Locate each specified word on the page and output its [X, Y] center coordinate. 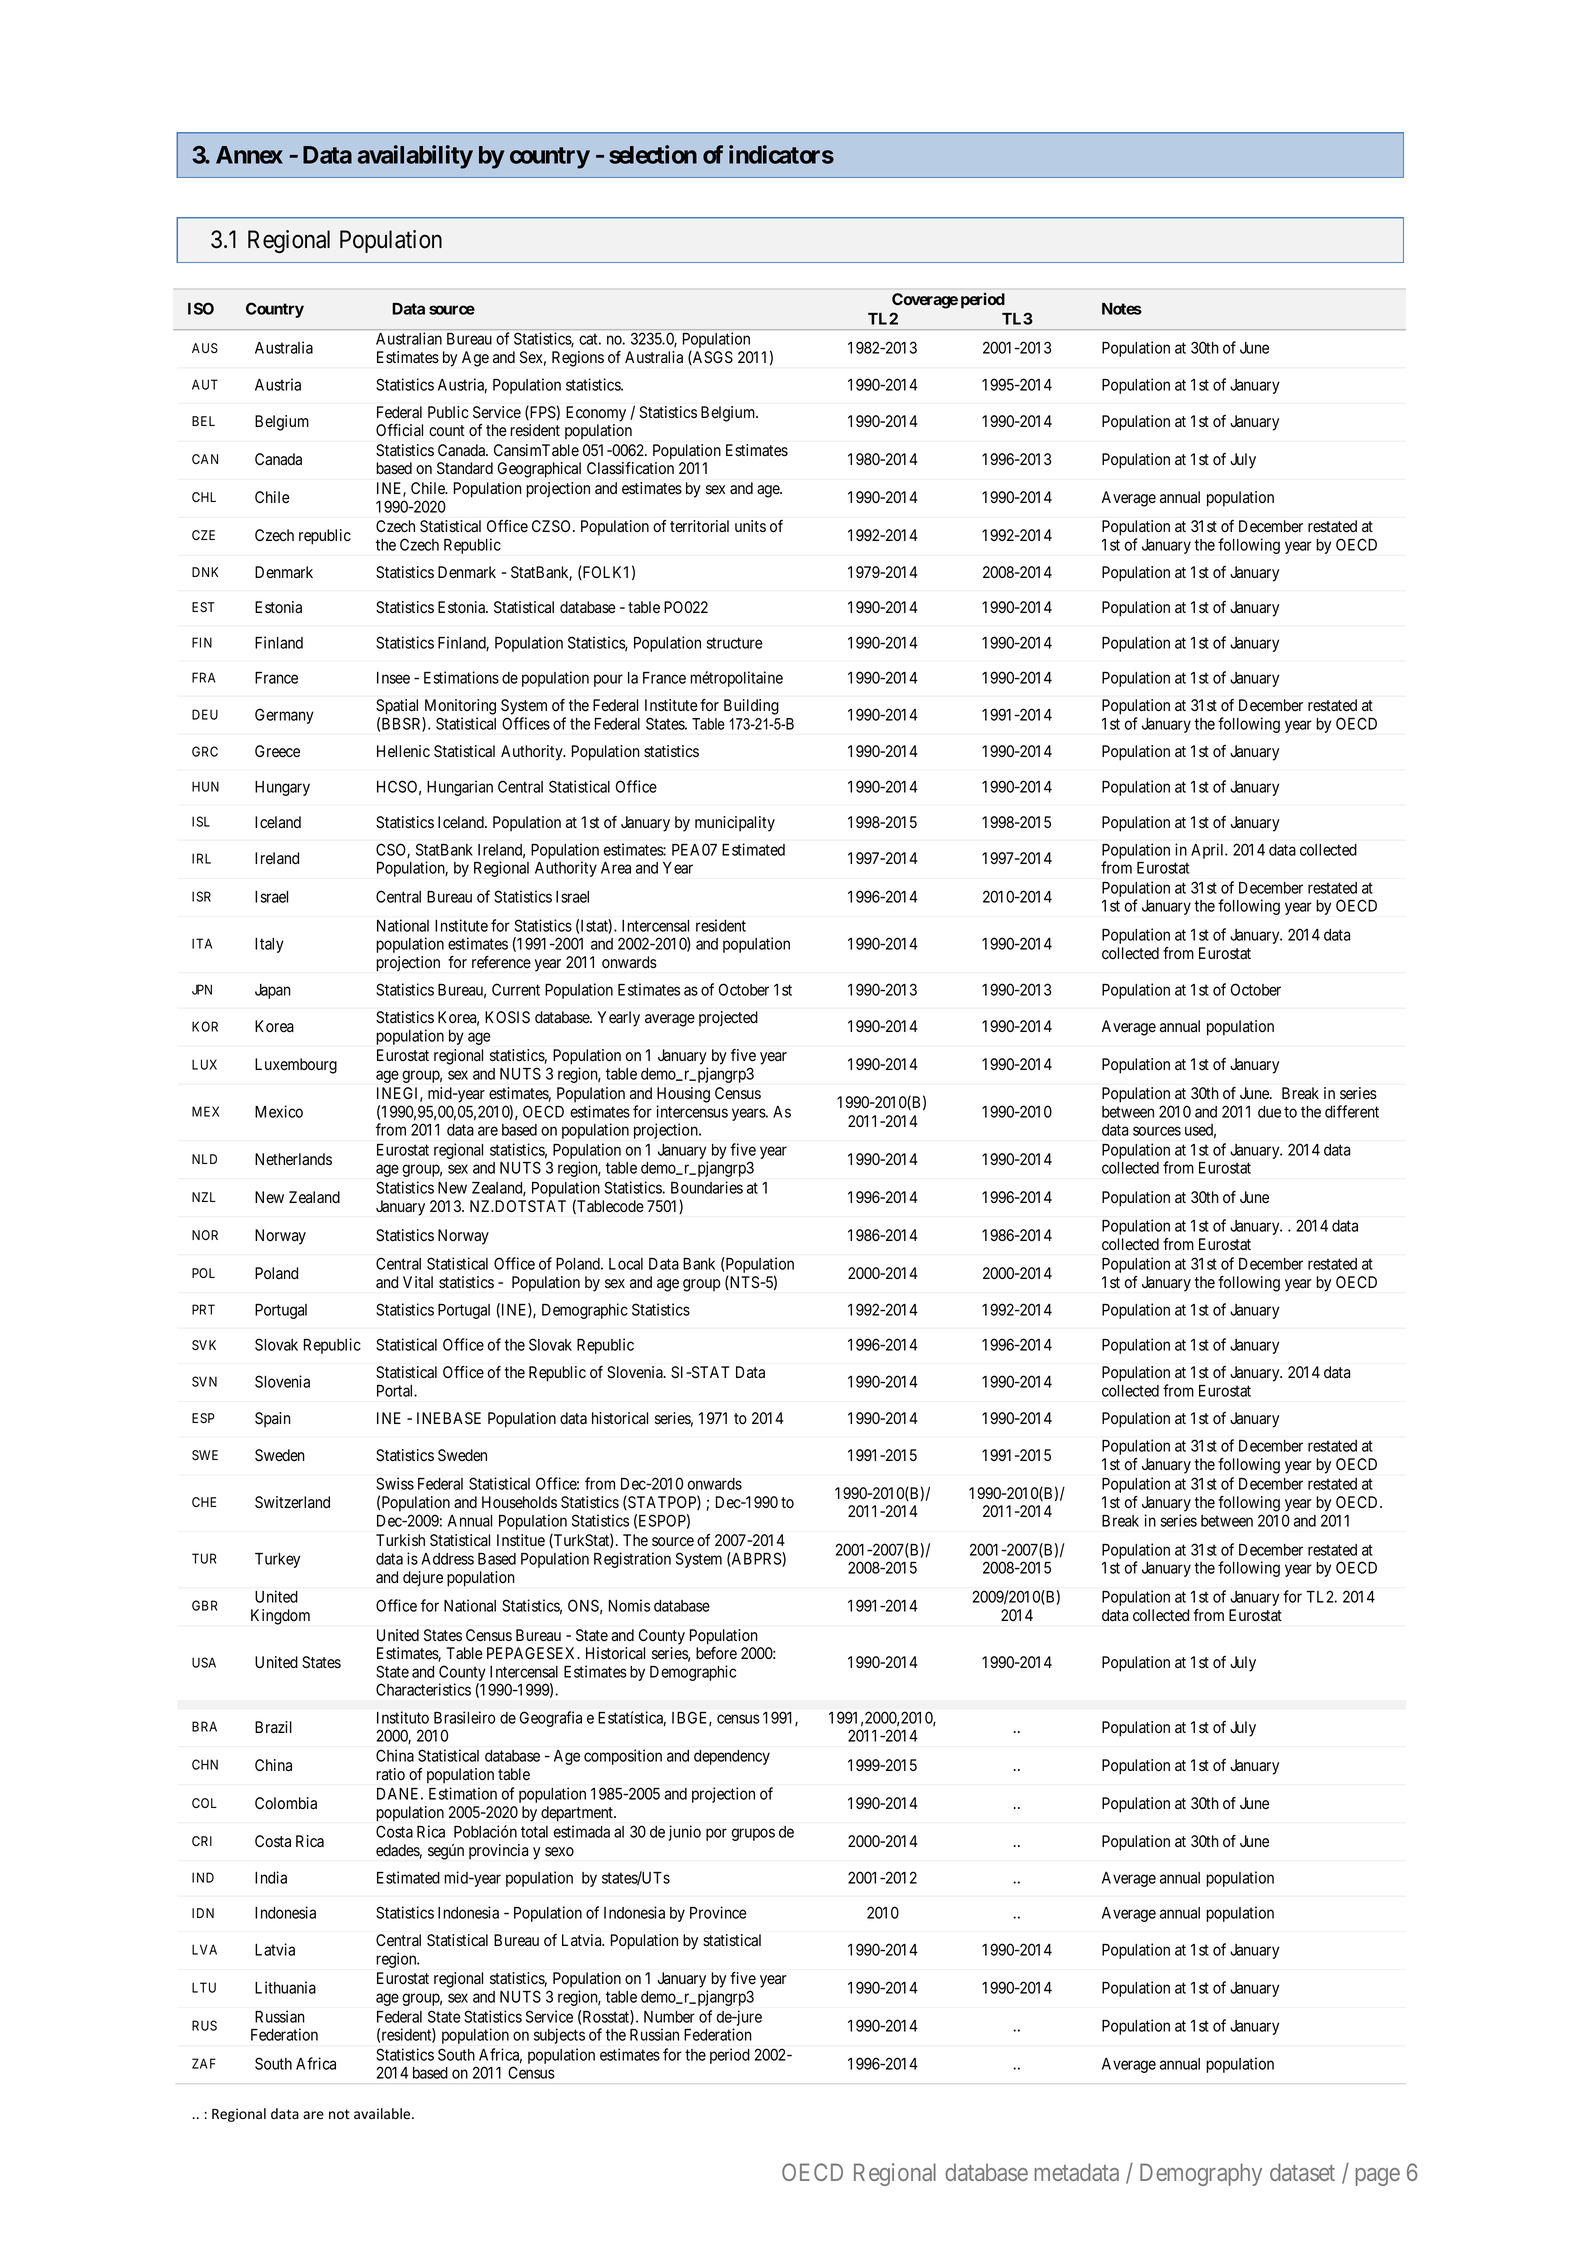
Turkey [277, 1560]
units [750, 526]
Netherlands [293, 1159]
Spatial [397, 707]
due [1269, 1112]
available [383, 2114]
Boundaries [707, 1187]
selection [653, 154]
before [716, 1653]
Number [669, 2017]
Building [751, 707]
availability [415, 157]
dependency [732, 1757]
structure [734, 643]
